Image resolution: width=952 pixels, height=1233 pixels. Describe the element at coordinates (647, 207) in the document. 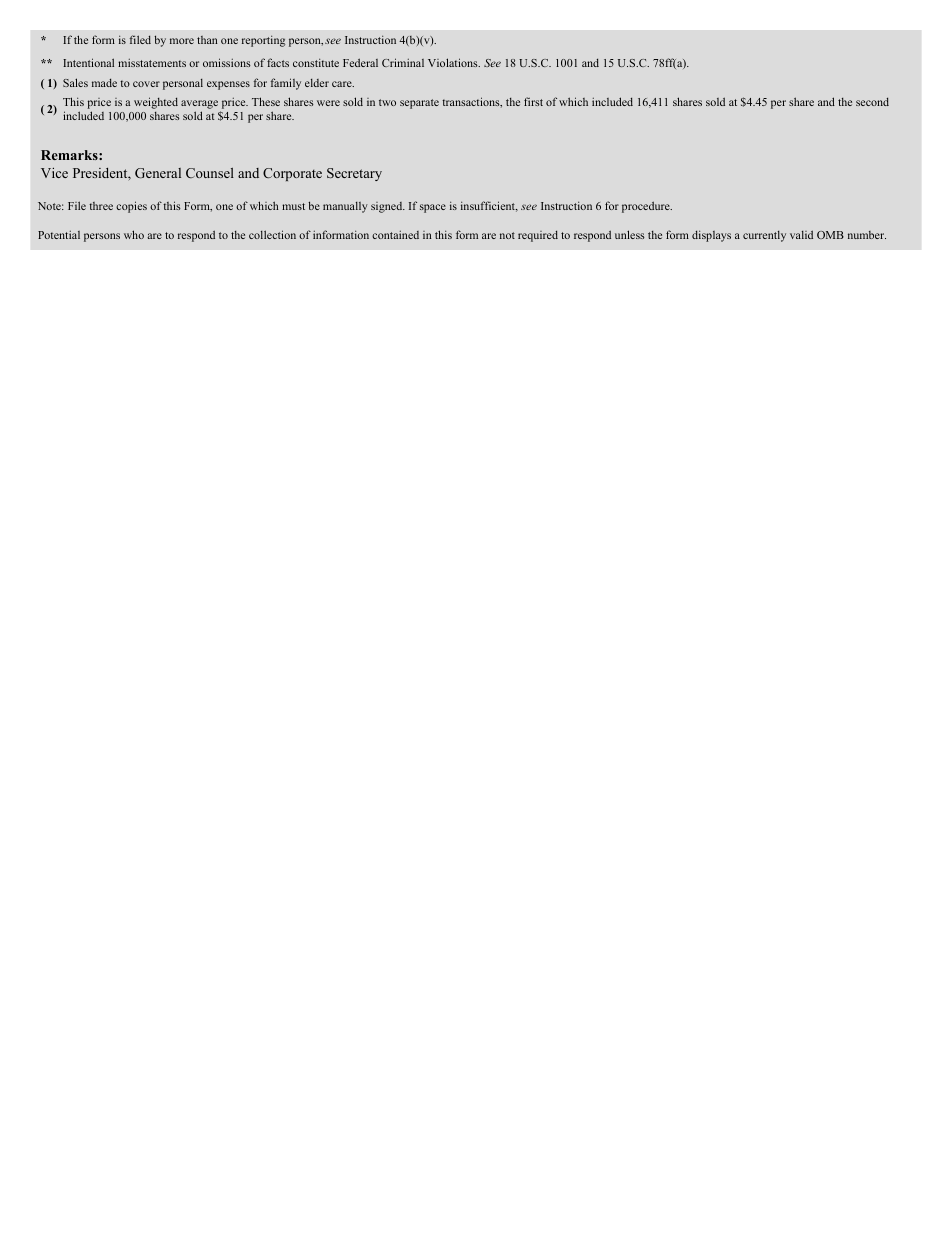

I see `procedure` at that location.
